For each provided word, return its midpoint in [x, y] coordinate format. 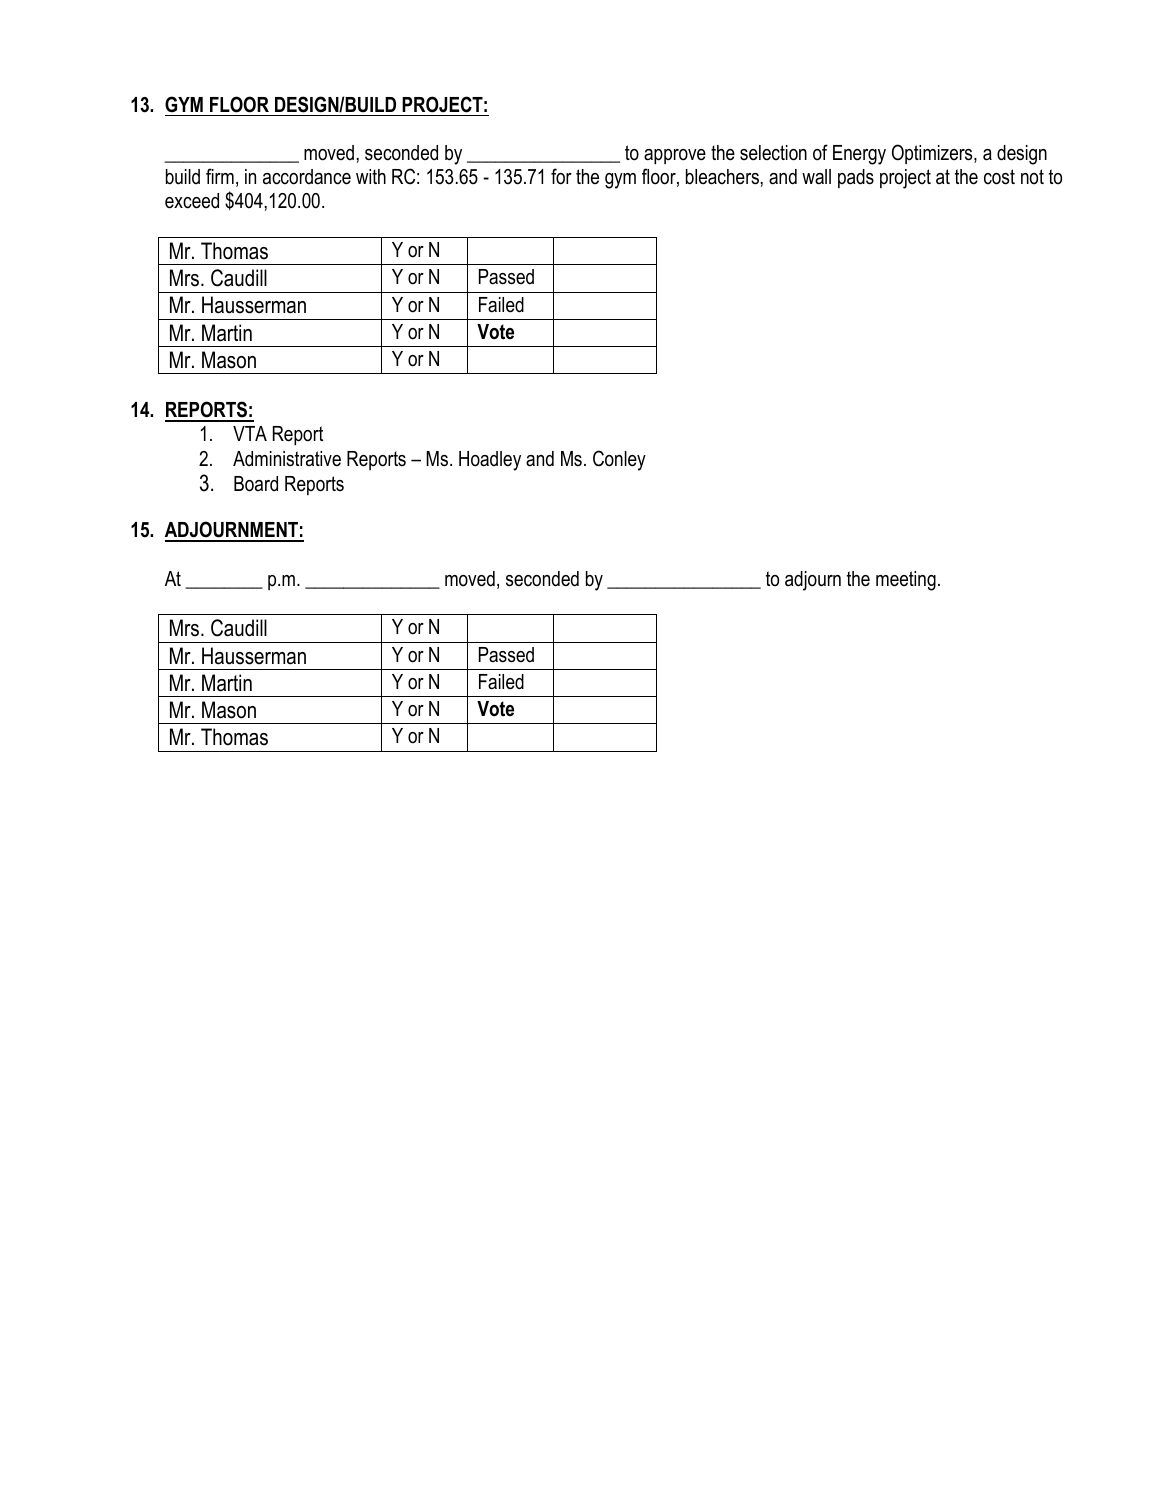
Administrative [287, 459]
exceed [192, 201]
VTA [250, 433]
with [371, 176]
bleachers [722, 177]
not [1032, 177]
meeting [906, 581]
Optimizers [933, 154]
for [561, 176]
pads [856, 178]
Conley [619, 460]
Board [256, 484]
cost [999, 177]
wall [816, 177]
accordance [307, 177]
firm [220, 176]
